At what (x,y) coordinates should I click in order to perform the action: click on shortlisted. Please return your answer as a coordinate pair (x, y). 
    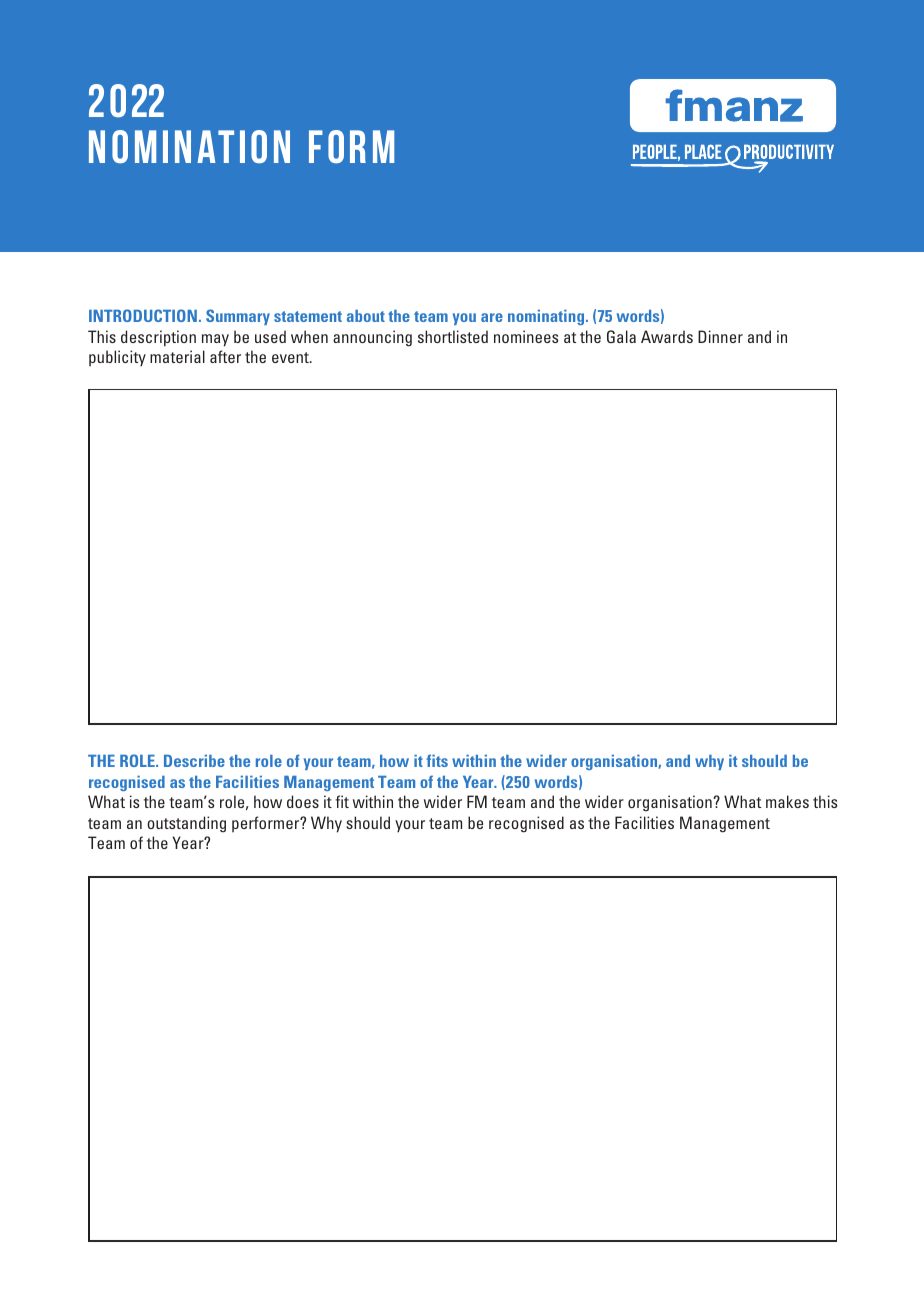
    Looking at the image, I should click on (453, 336).
